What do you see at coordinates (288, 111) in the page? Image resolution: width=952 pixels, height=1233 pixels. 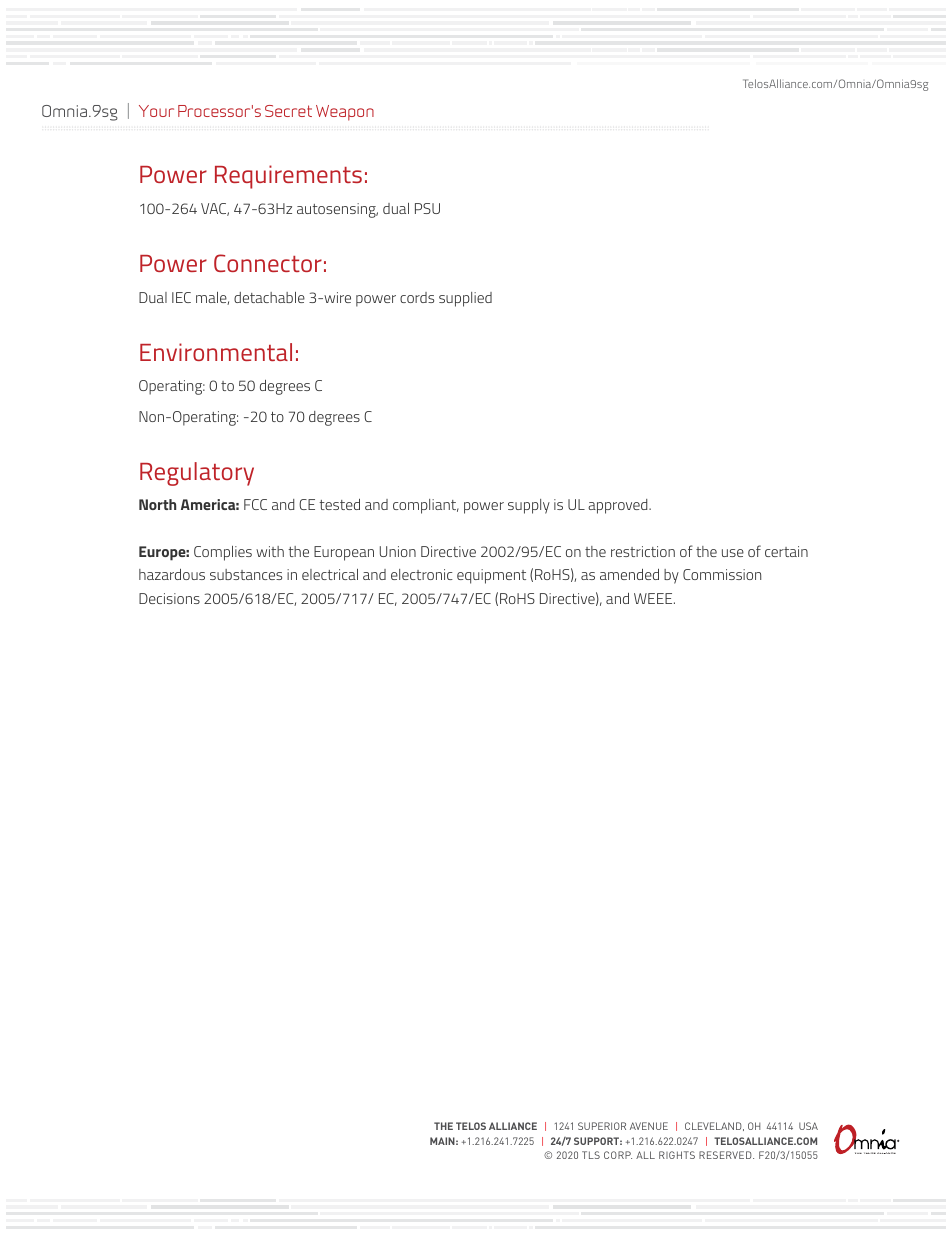 I see `Secret` at bounding box center [288, 111].
